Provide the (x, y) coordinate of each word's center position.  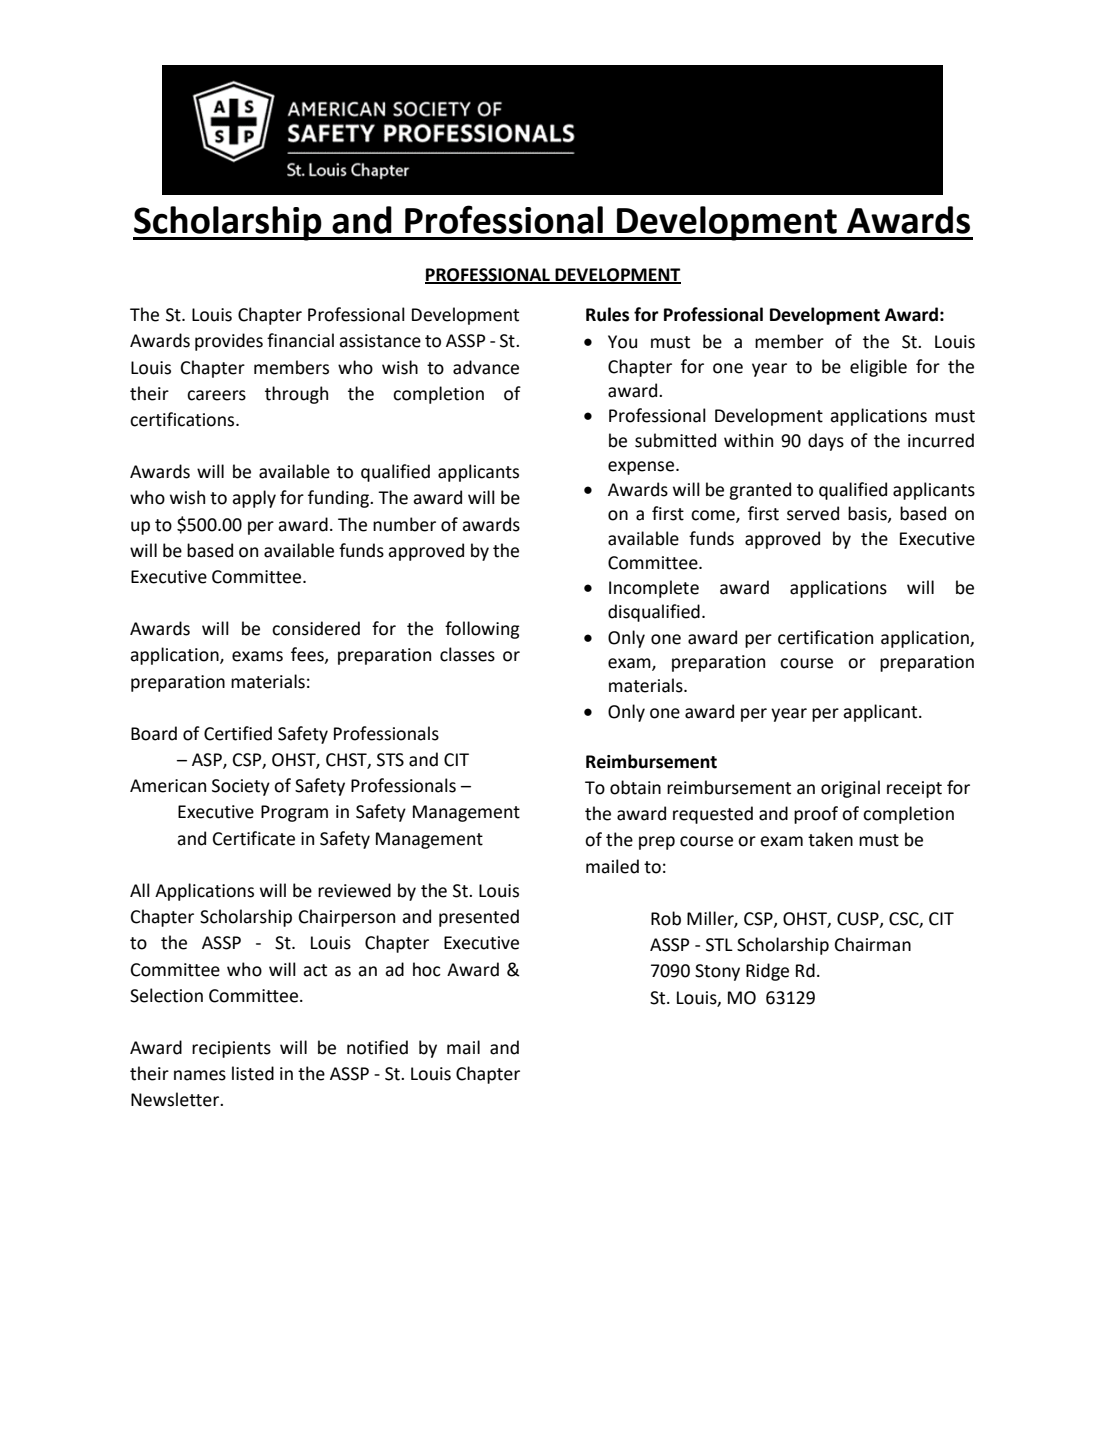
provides (229, 342)
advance (486, 367)
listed (253, 1073)
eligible (878, 368)
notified (377, 1047)
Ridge (767, 972)
